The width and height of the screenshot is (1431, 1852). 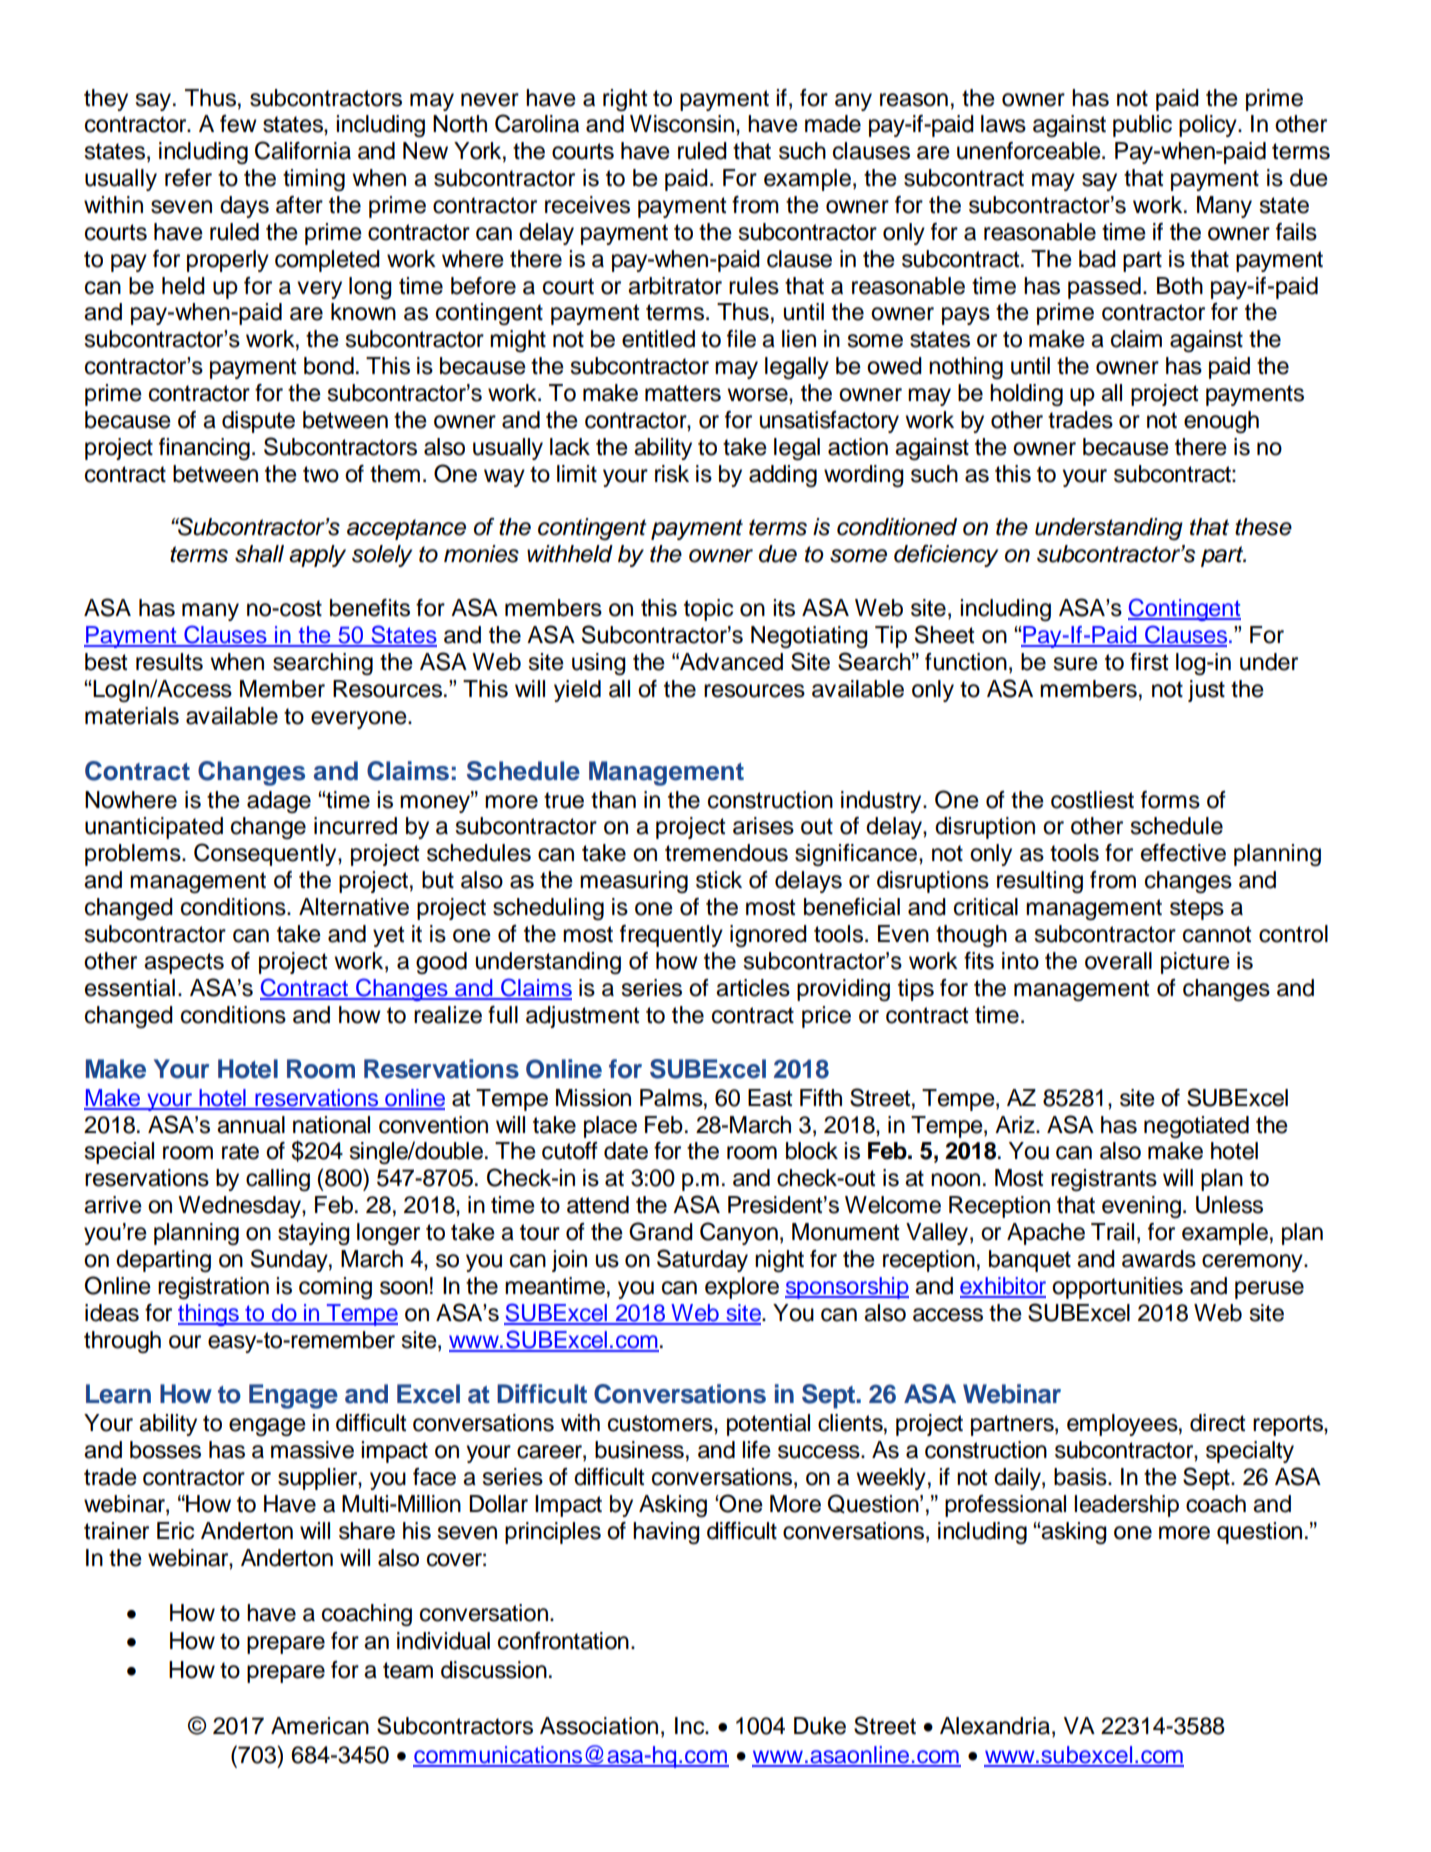 I want to click on steps, so click(x=1197, y=909).
